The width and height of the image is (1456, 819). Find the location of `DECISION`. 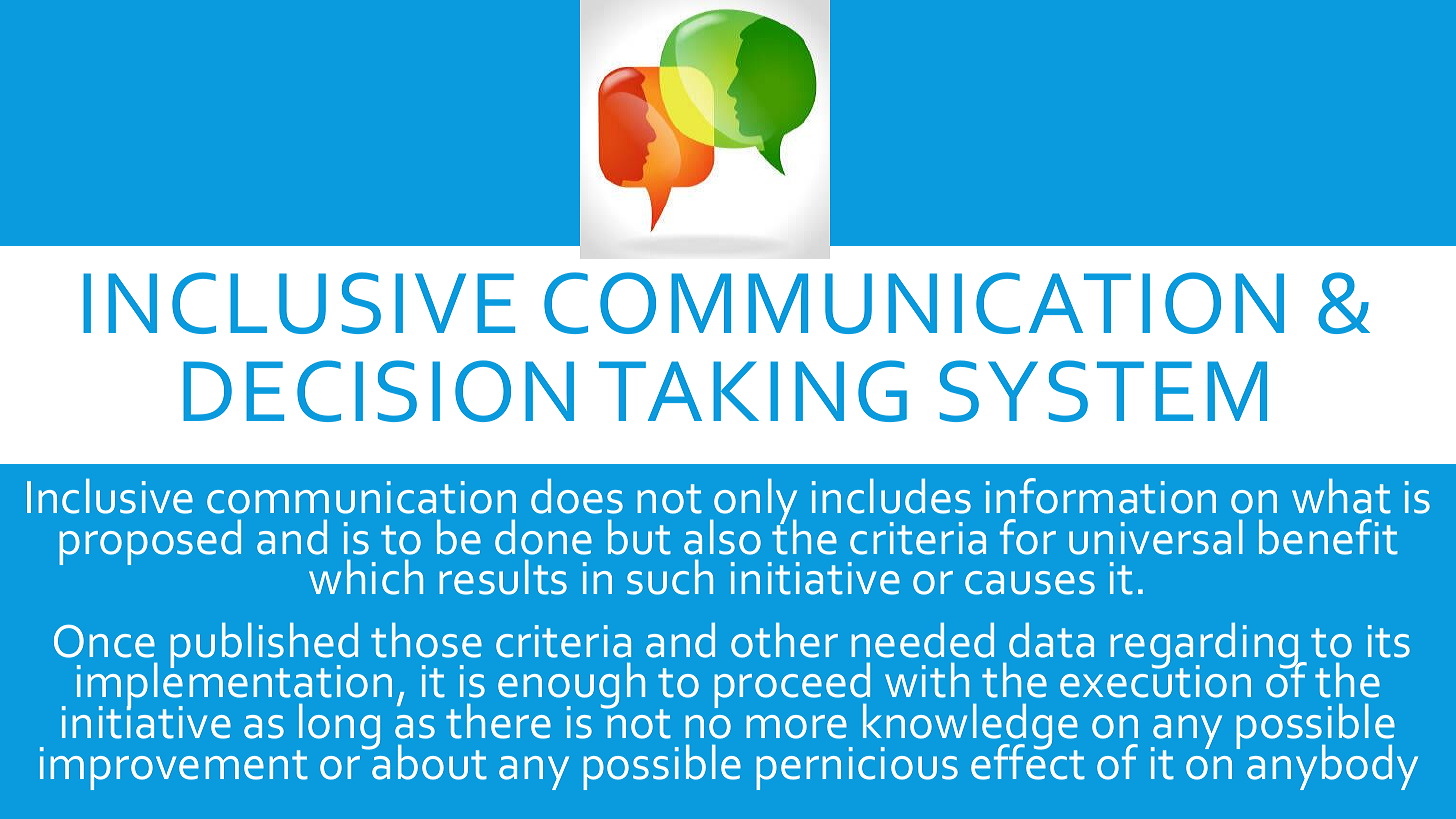

DECISION is located at coordinates (378, 391).
